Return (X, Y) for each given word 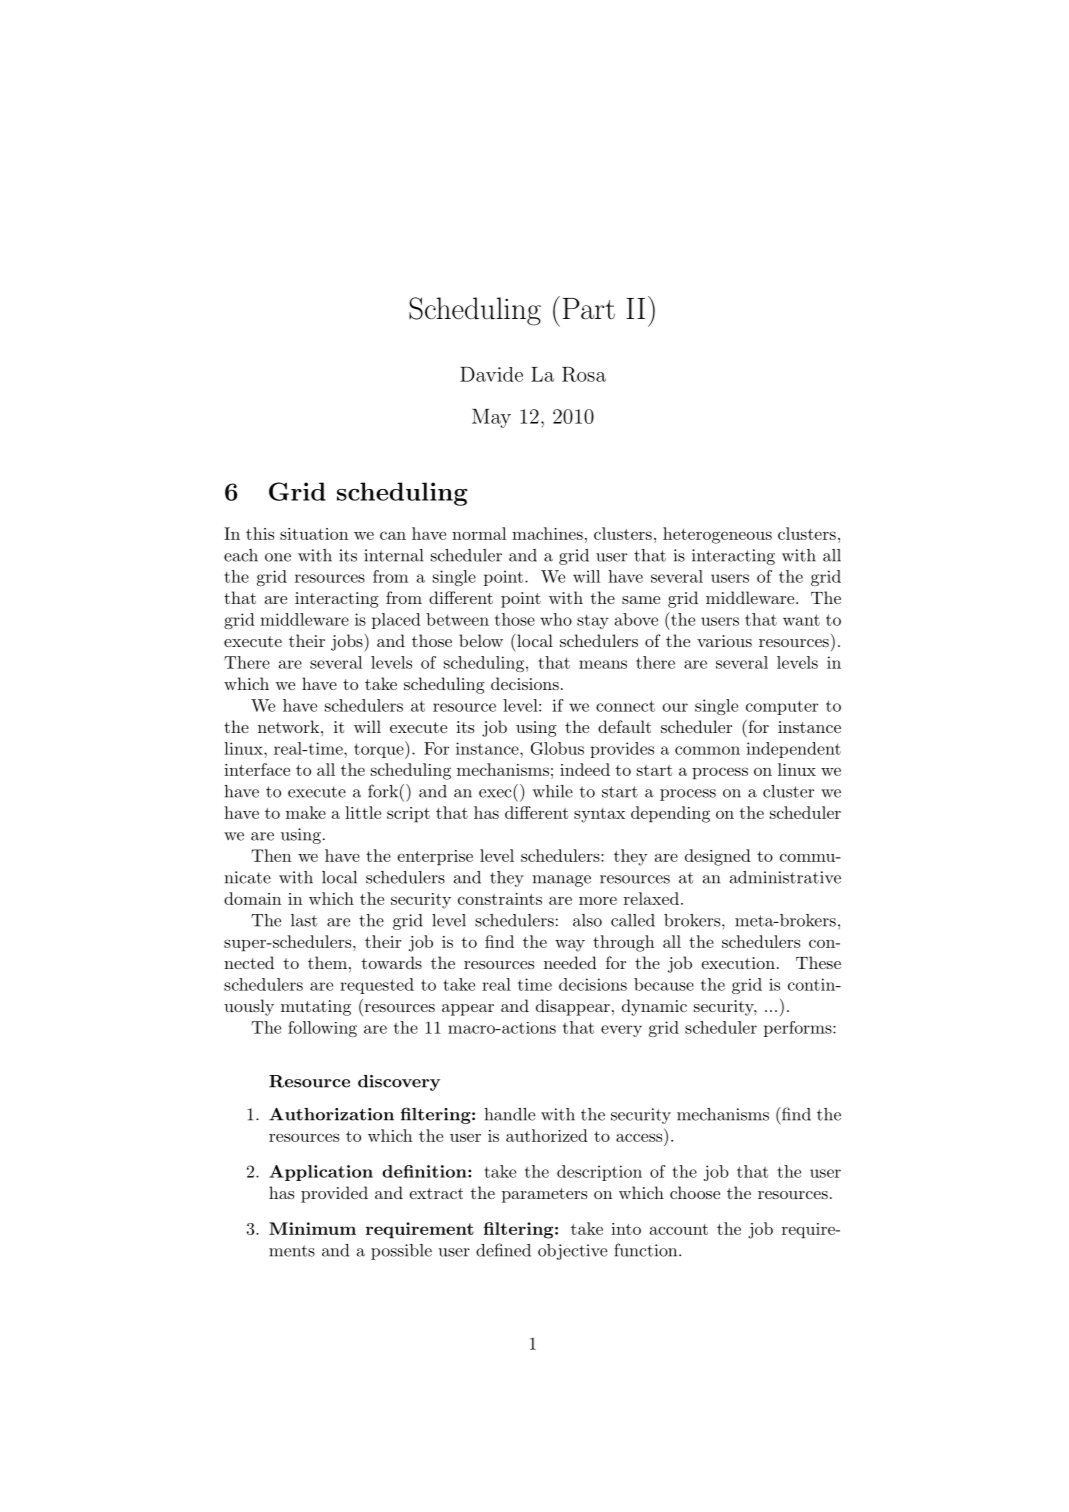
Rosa (584, 374)
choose (695, 1192)
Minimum (312, 1228)
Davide (491, 374)
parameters (544, 1195)
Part (589, 309)
